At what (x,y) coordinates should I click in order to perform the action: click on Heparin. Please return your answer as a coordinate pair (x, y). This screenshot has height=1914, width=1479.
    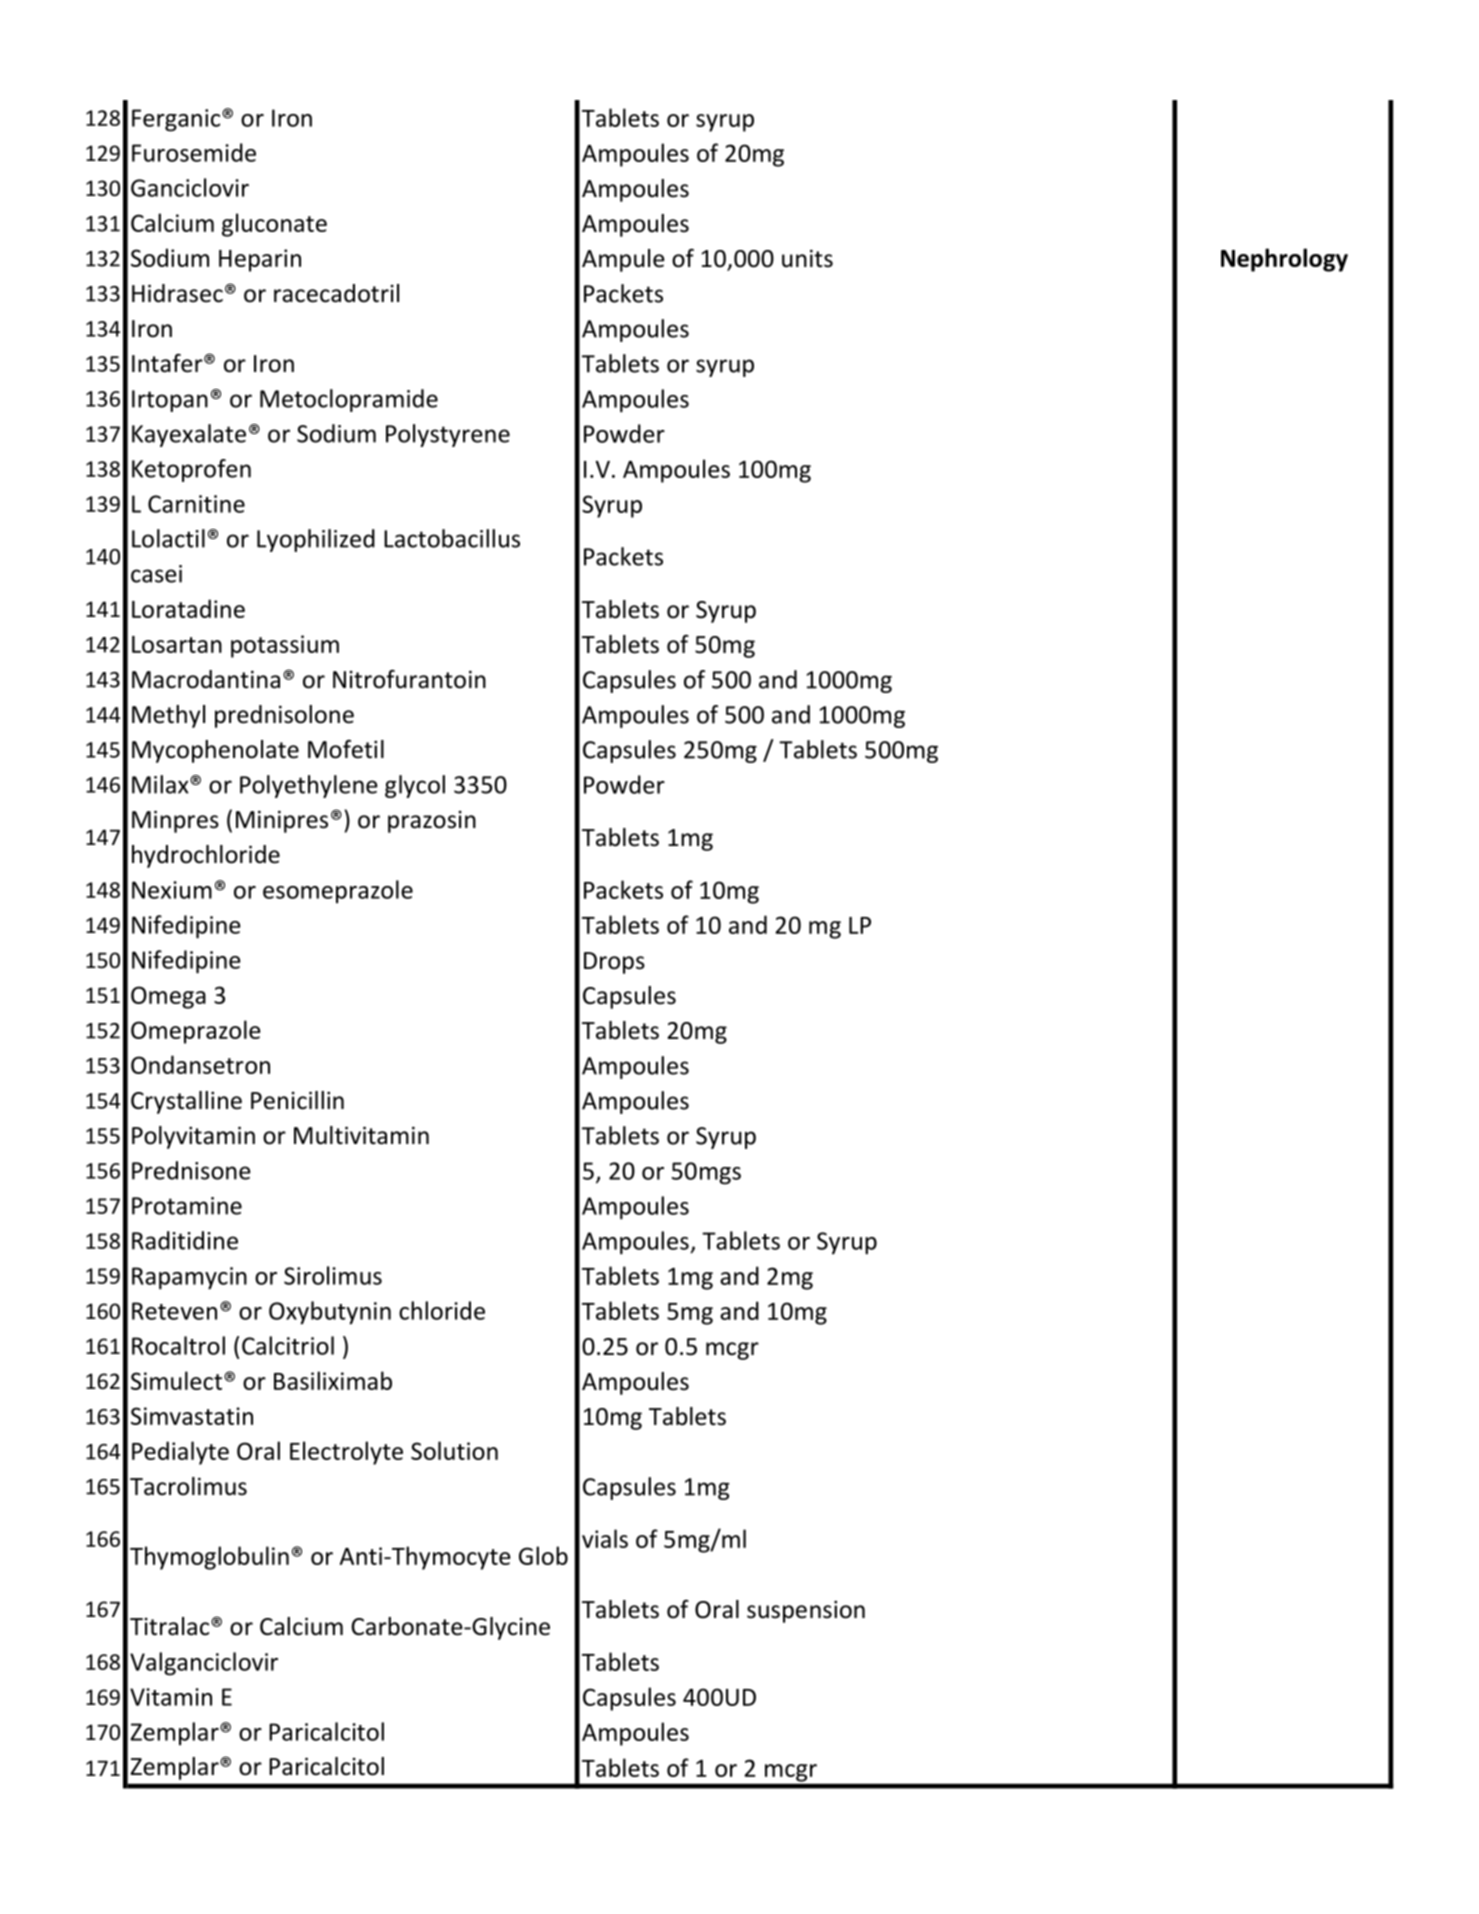
    Looking at the image, I should click on (260, 260).
